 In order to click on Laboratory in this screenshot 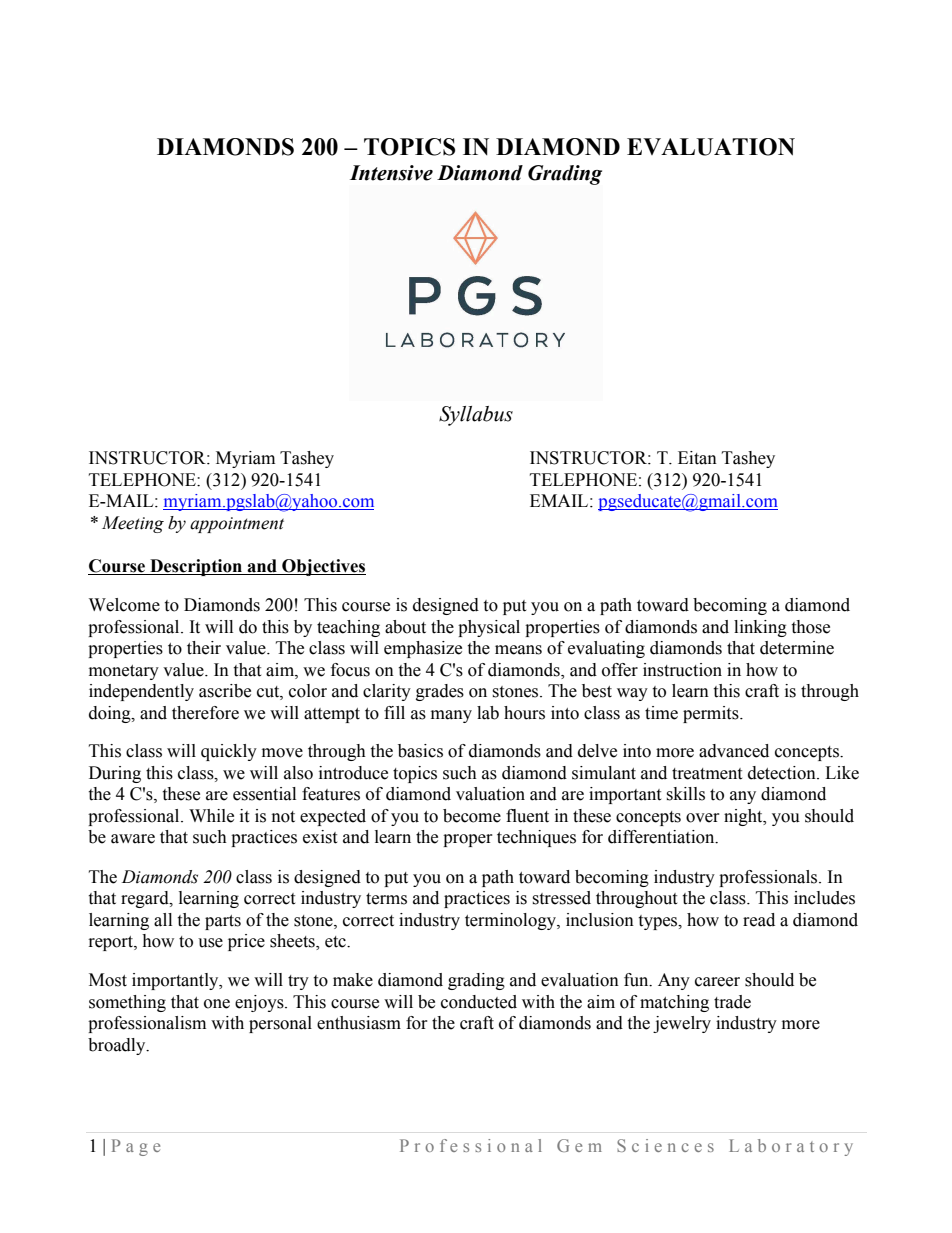, I will do `click(791, 1147)`.
